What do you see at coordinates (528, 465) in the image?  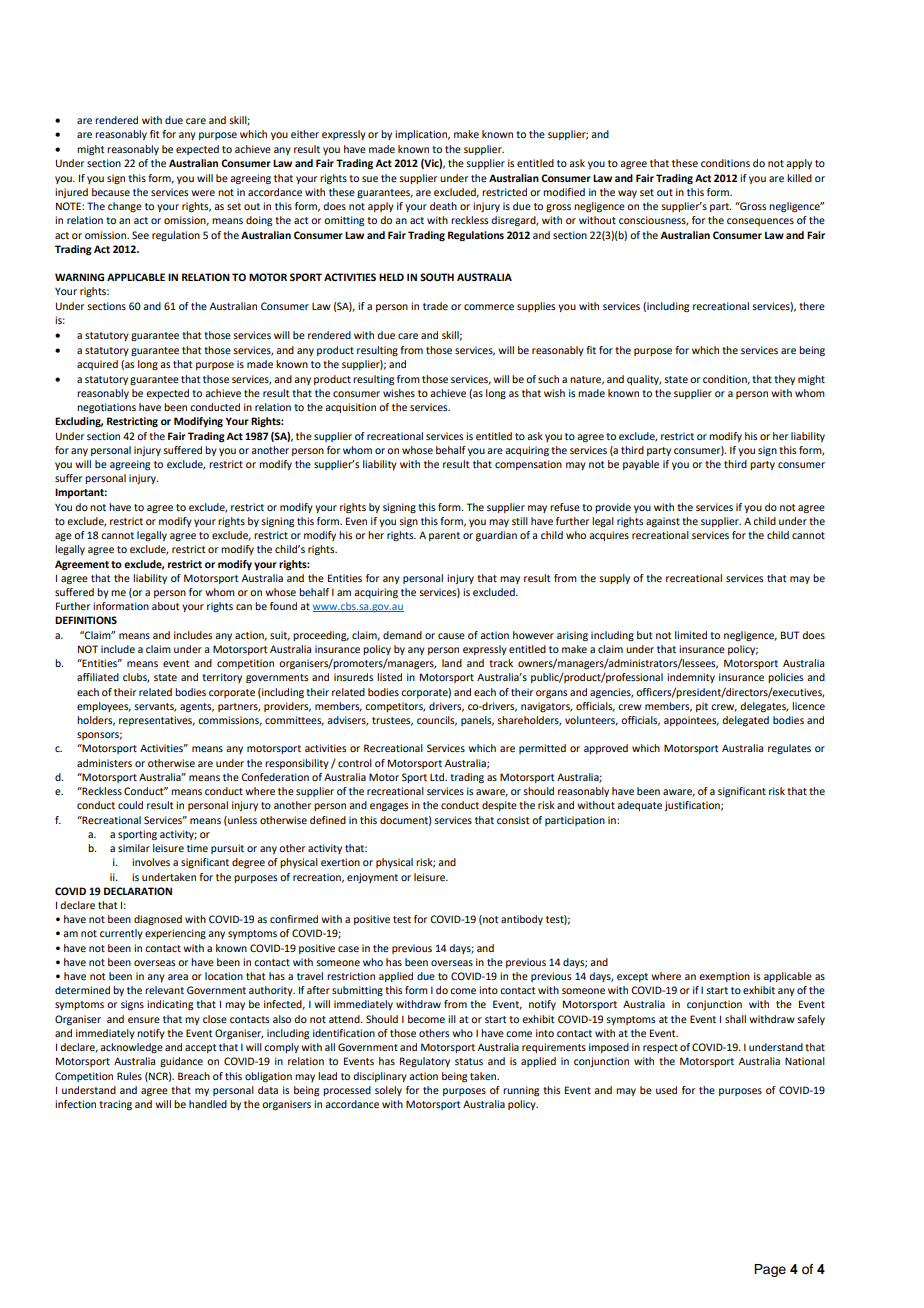 I see `compensation` at bounding box center [528, 465].
